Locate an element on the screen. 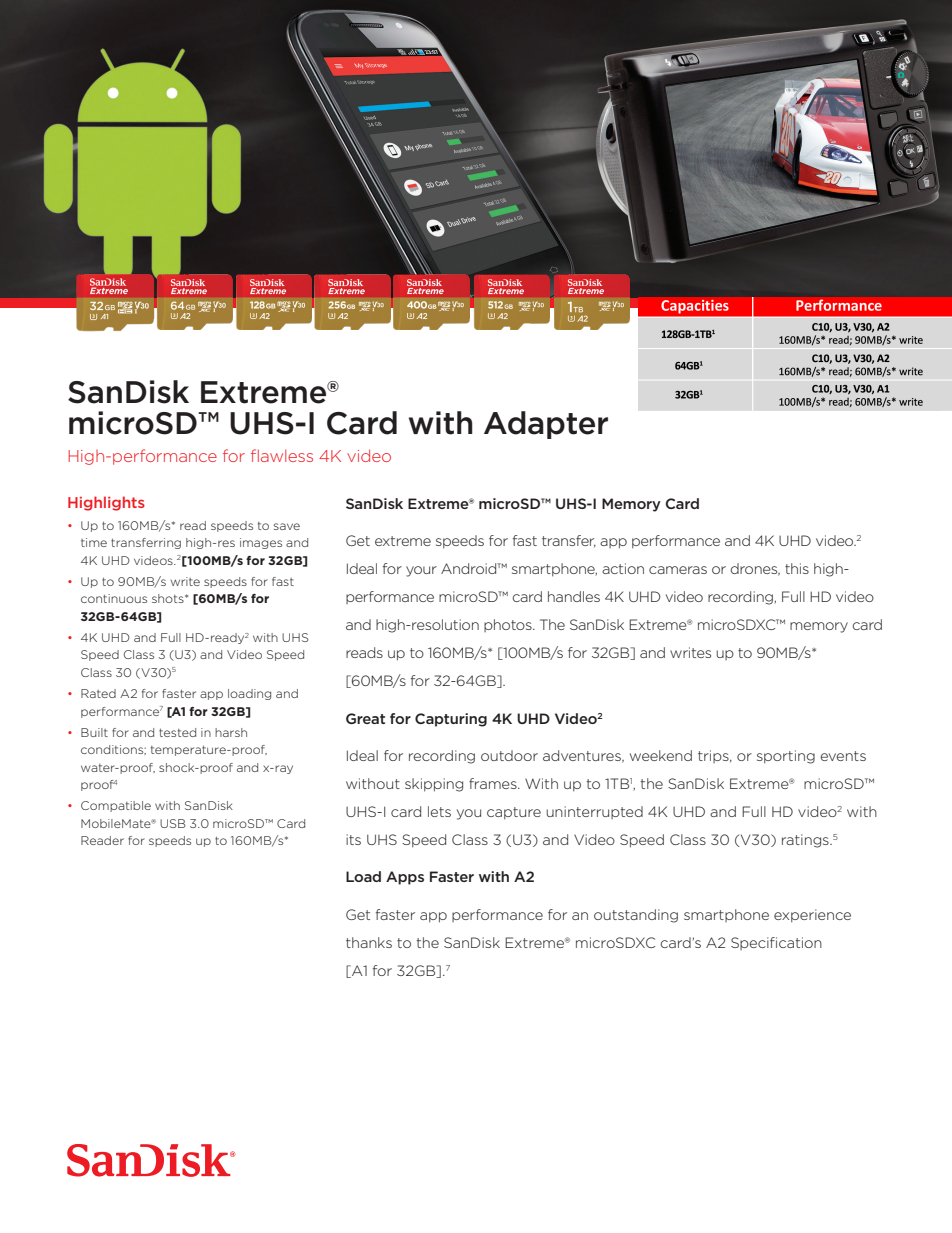  thanks is located at coordinates (369, 942).
